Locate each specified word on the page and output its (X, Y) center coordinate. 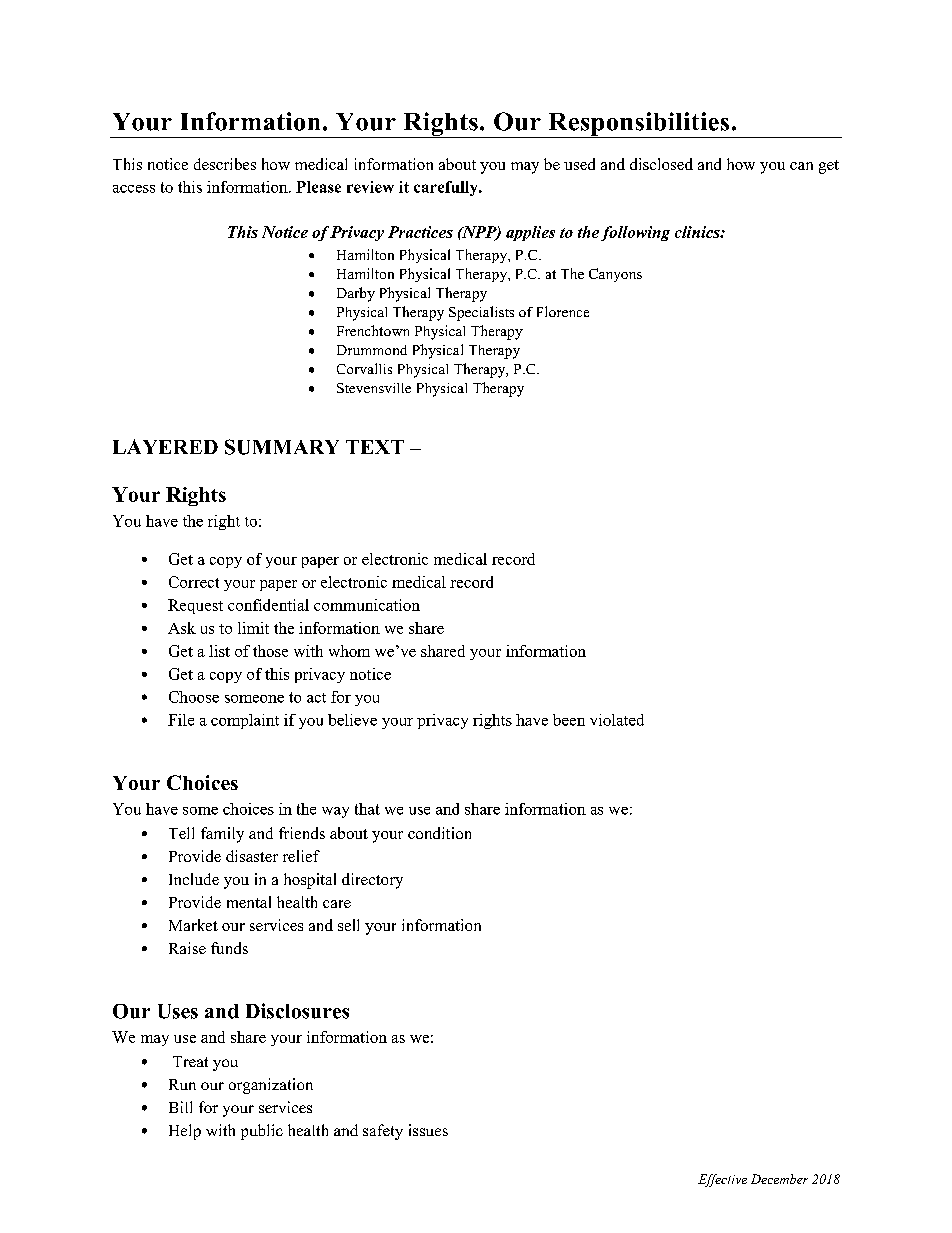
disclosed (661, 164)
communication (367, 605)
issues (428, 1130)
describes (225, 164)
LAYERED (165, 446)
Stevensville (374, 388)
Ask (182, 628)
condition (439, 833)
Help (185, 1132)
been (569, 720)
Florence (563, 311)
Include (194, 879)
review (370, 187)
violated (617, 720)
